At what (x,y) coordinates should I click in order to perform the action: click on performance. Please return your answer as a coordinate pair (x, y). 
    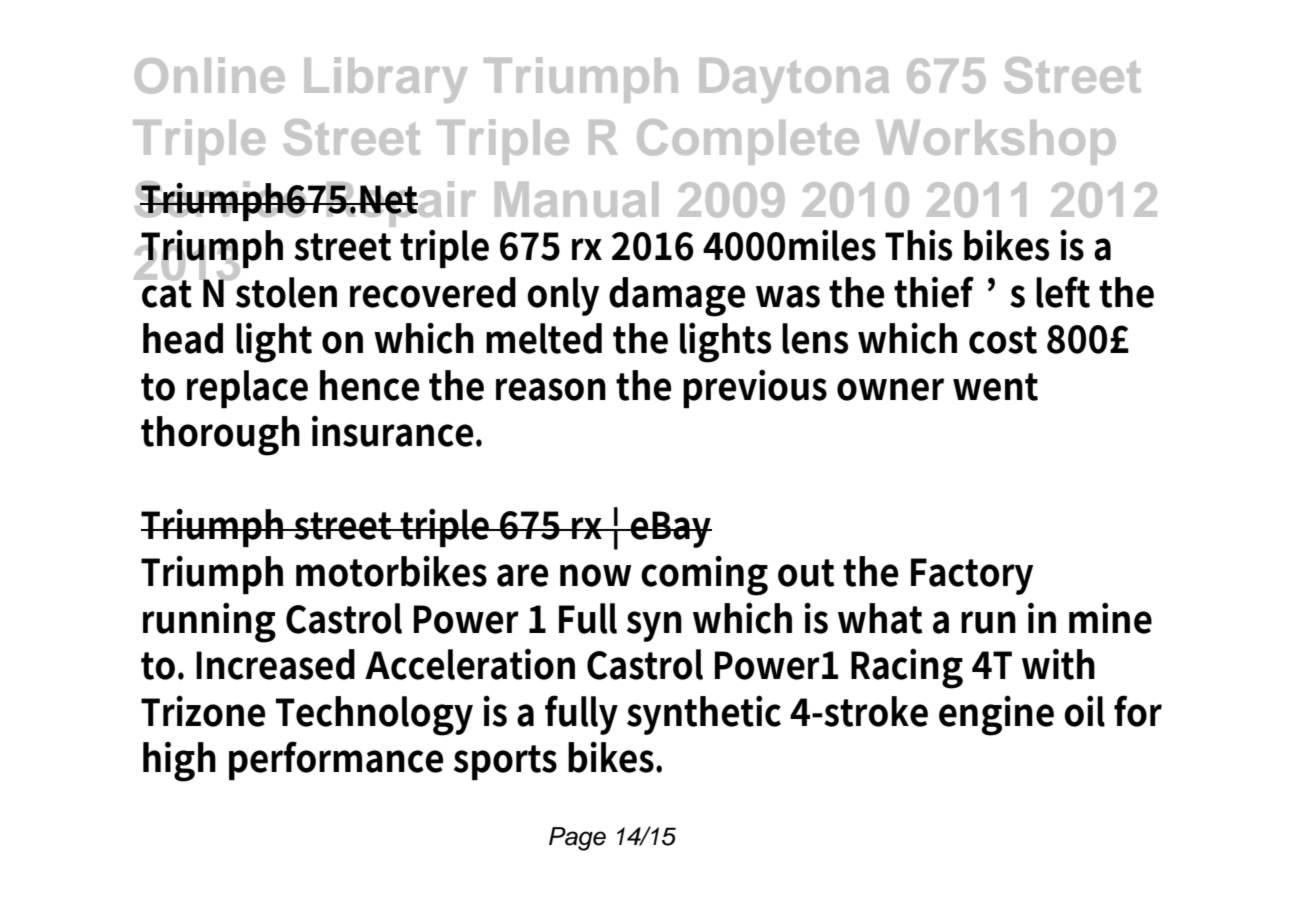
    Looking at the image, I should click on (336, 760).
